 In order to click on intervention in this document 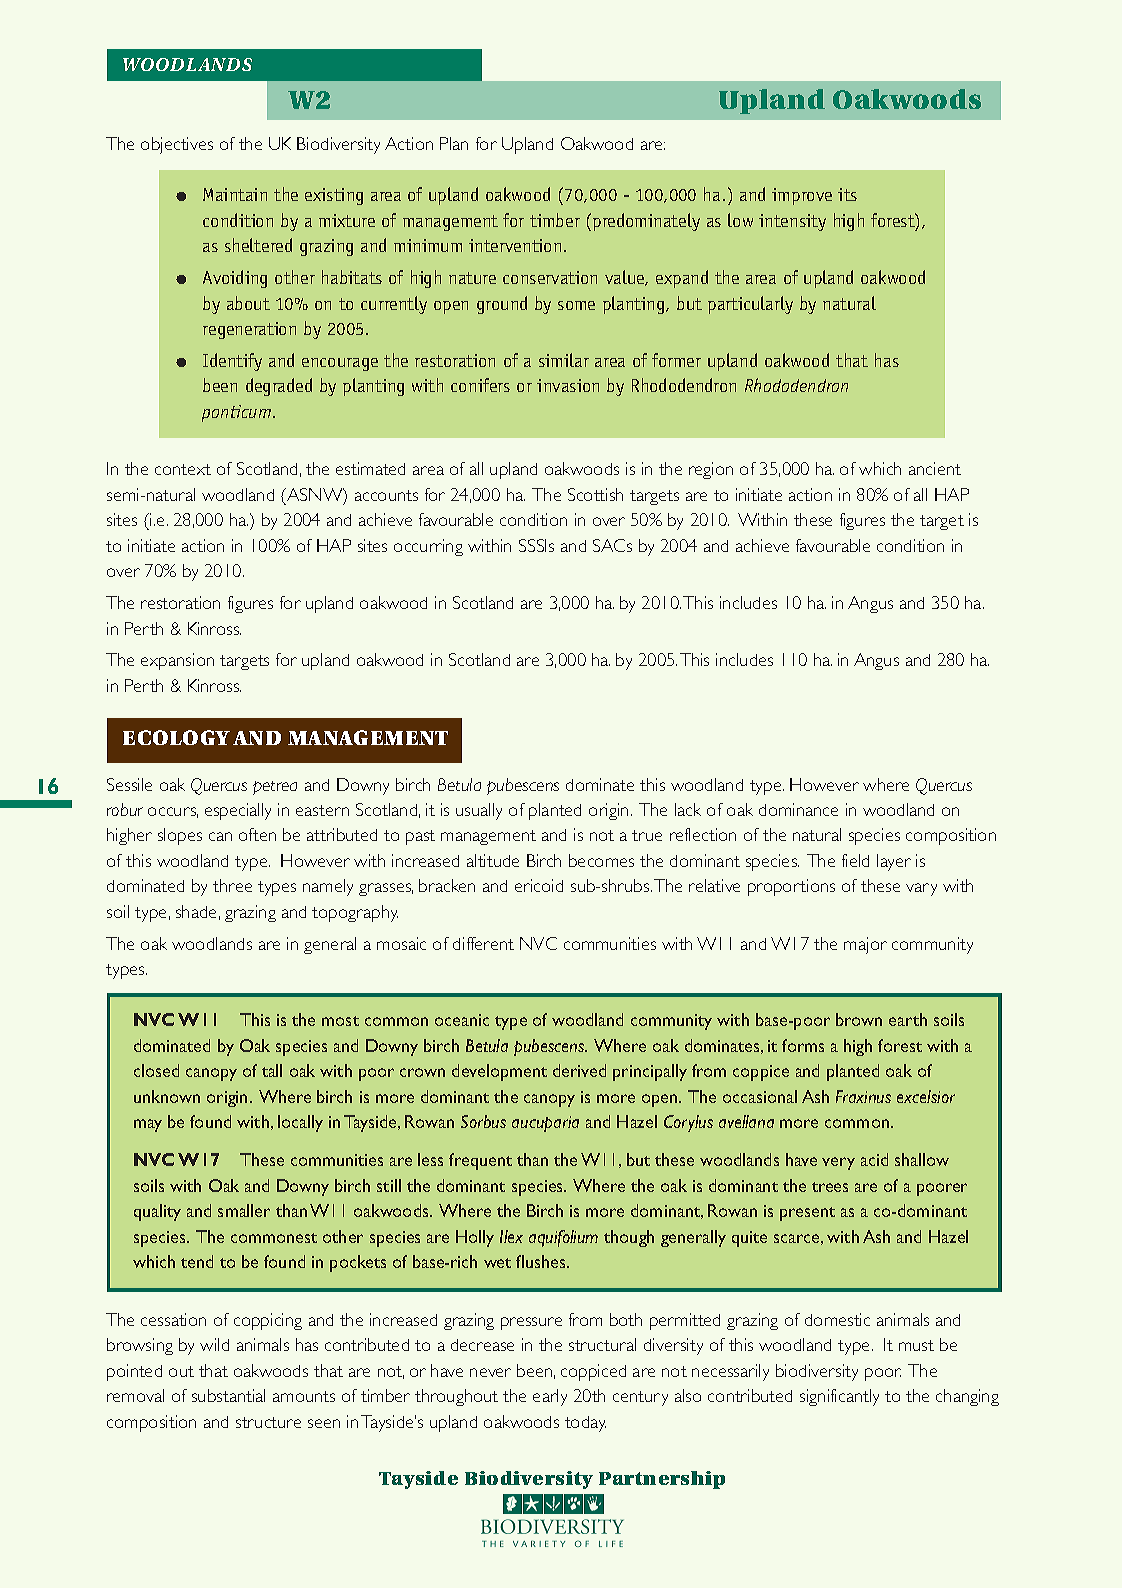, I will do `click(515, 245)`.
